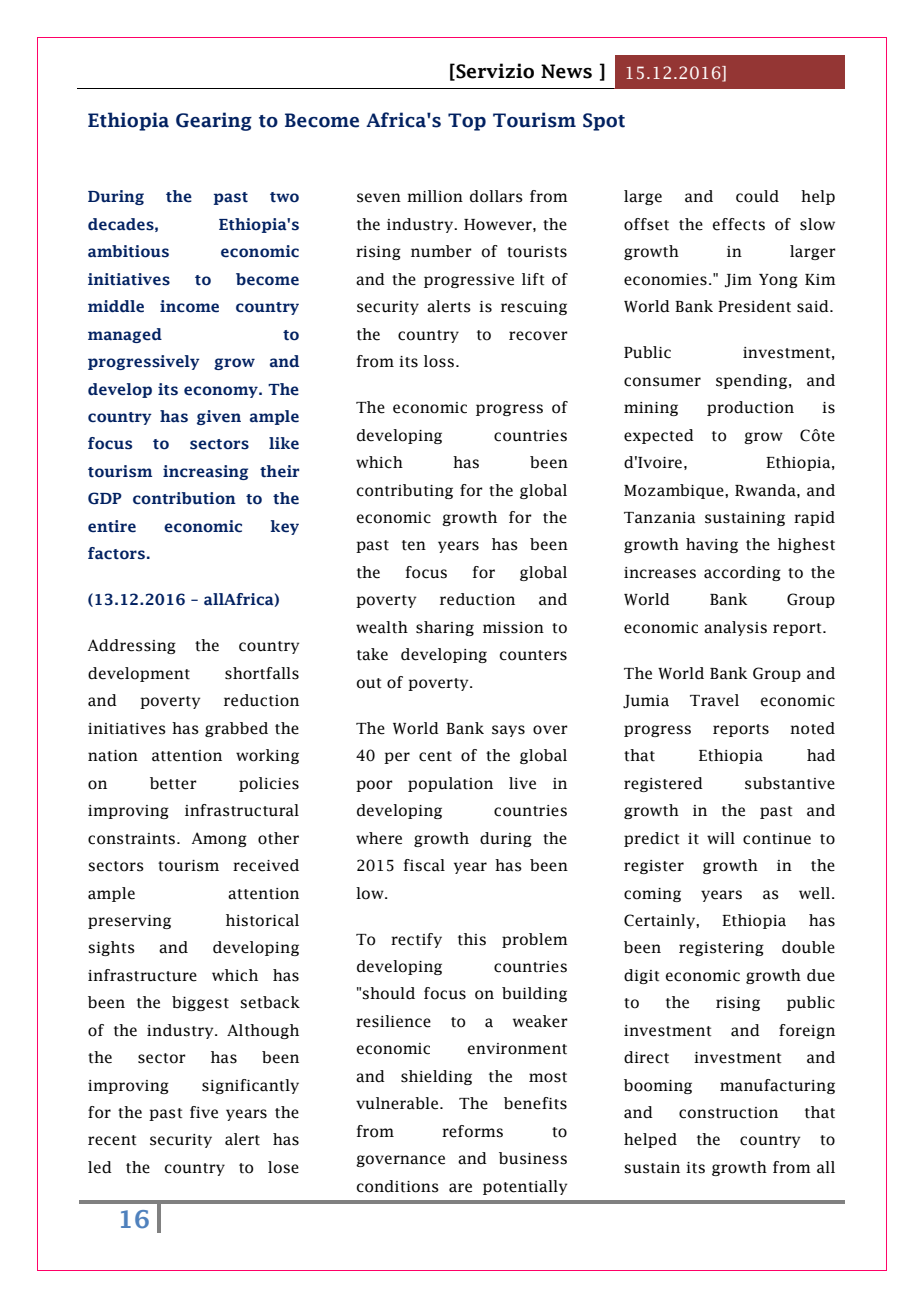 The image size is (924, 1308). What do you see at coordinates (445, 628) in the screenshot?
I see `sharing` at bounding box center [445, 628].
